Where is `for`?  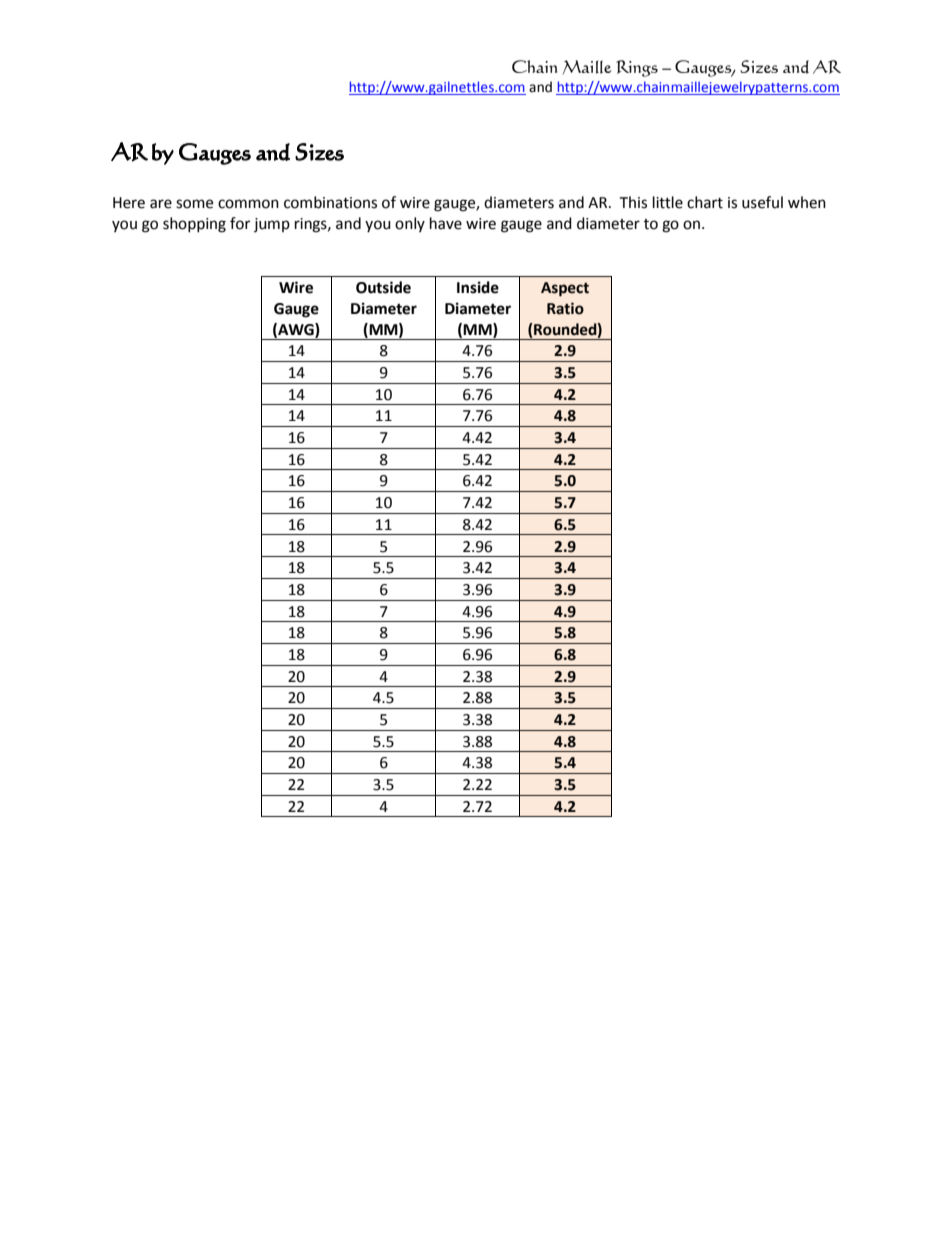
for is located at coordinates (240, 223).
